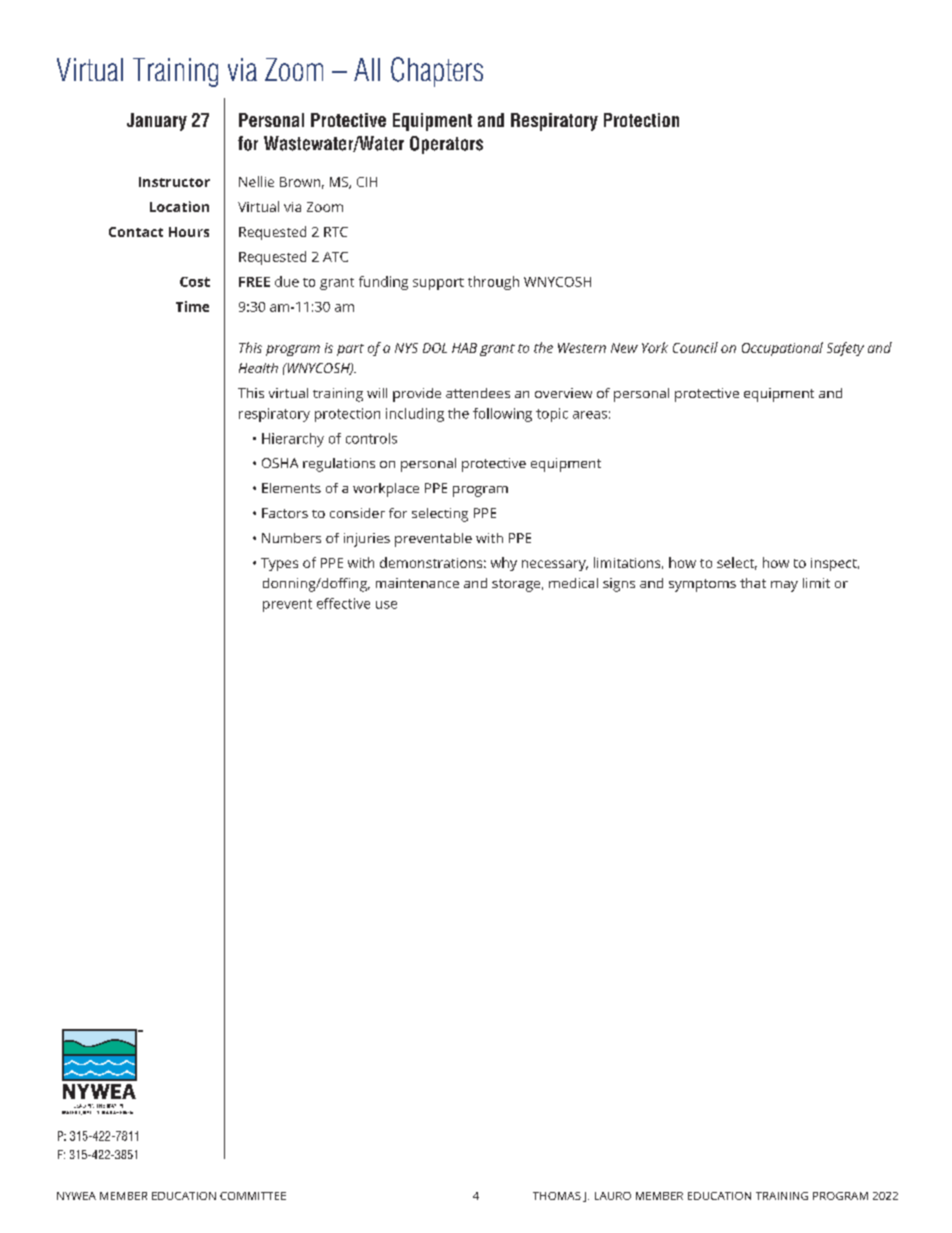 The width and height of the page is (952, 1233). What do you see at coordinates (157, 122) in the page?
I see `January` at bounding box center [157, 122].
